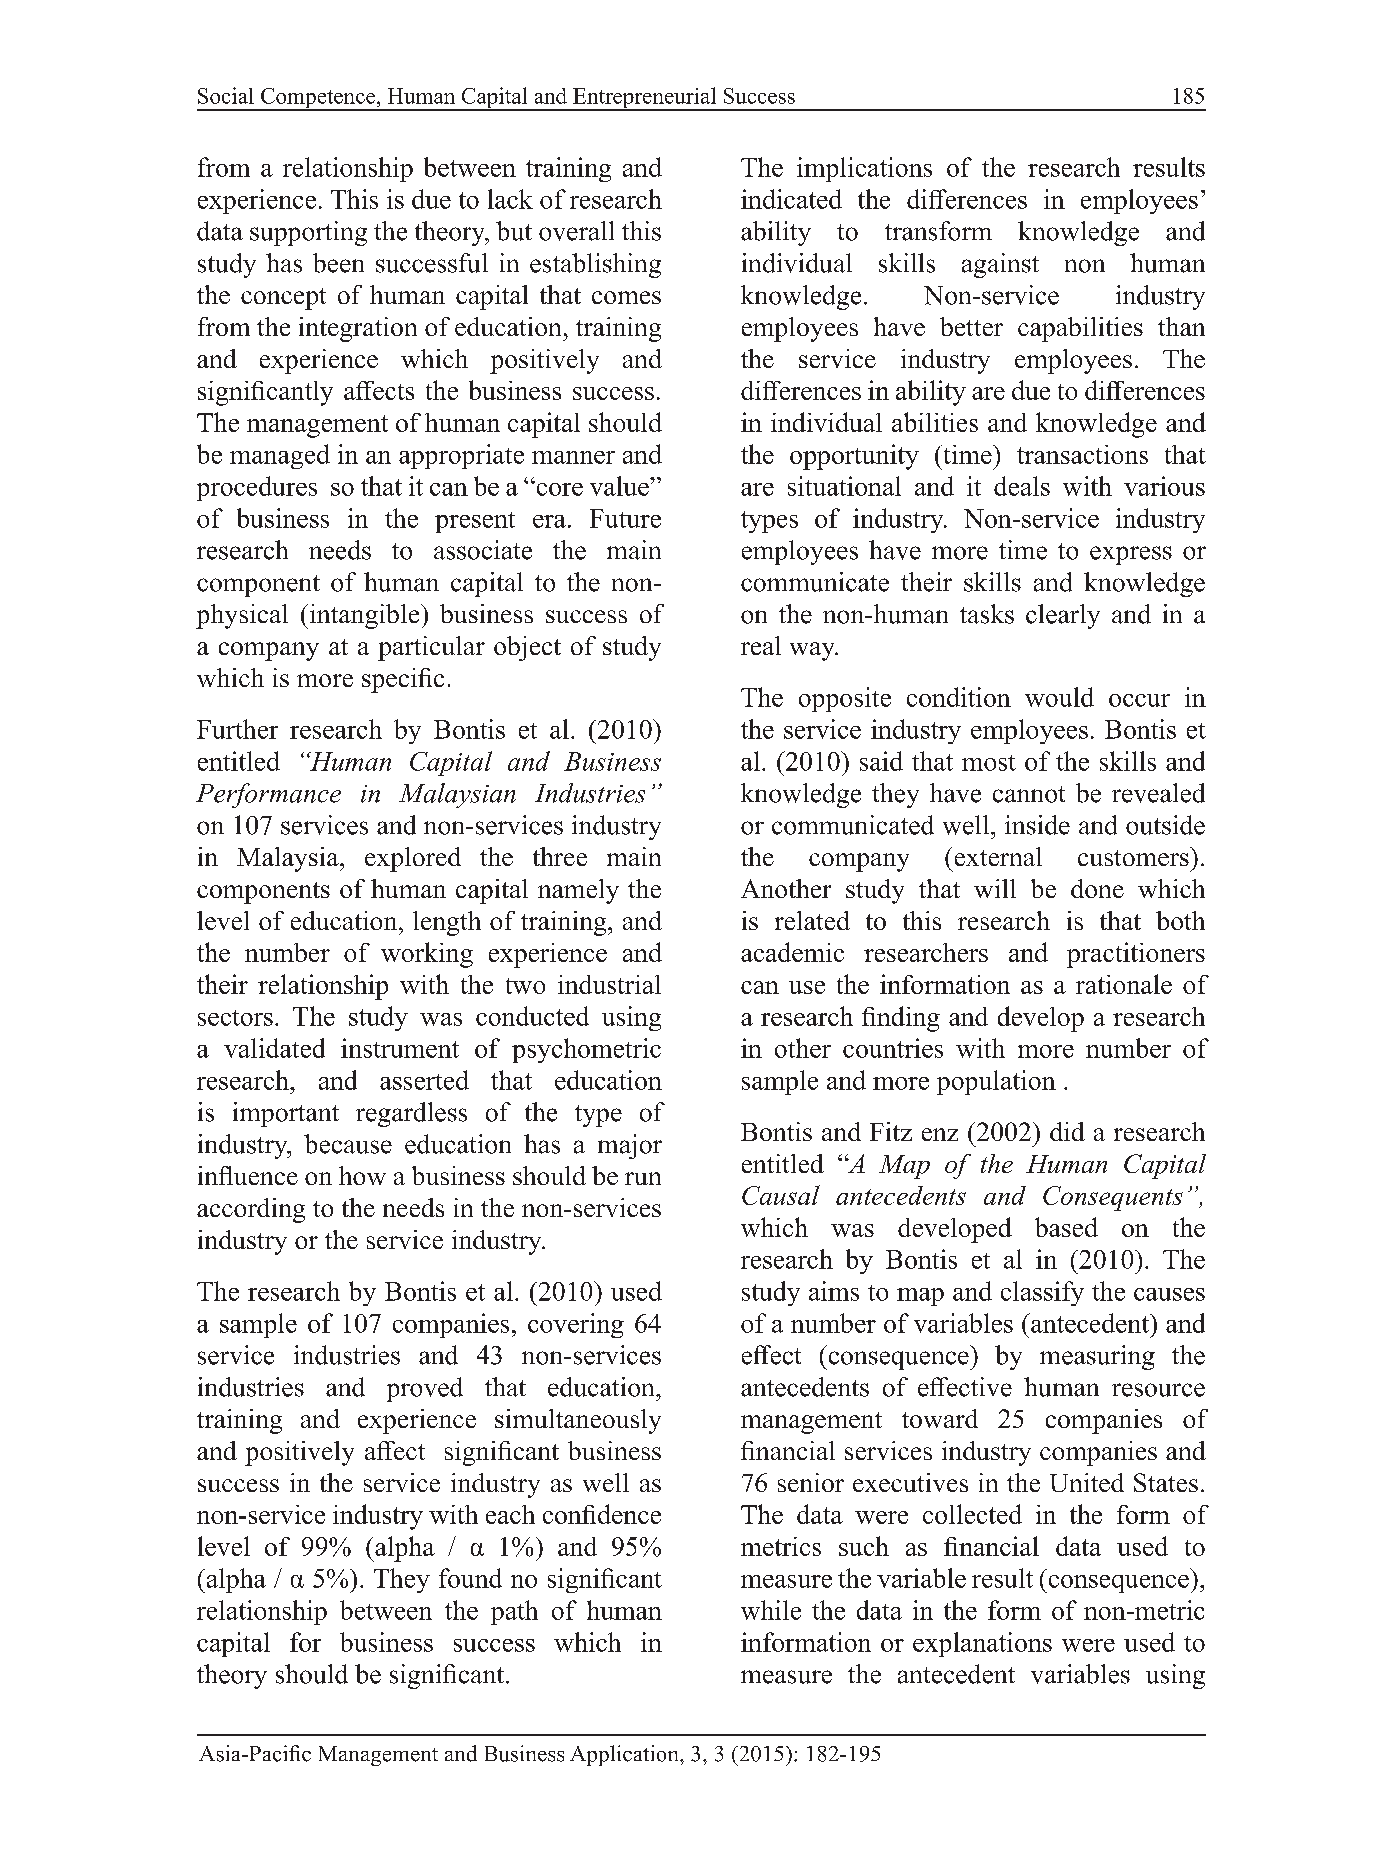 This screenshot has width=1376, height=1861. Describe the element at coordinates (625, 1755) in the screenshot. I see `Application` at that location.
